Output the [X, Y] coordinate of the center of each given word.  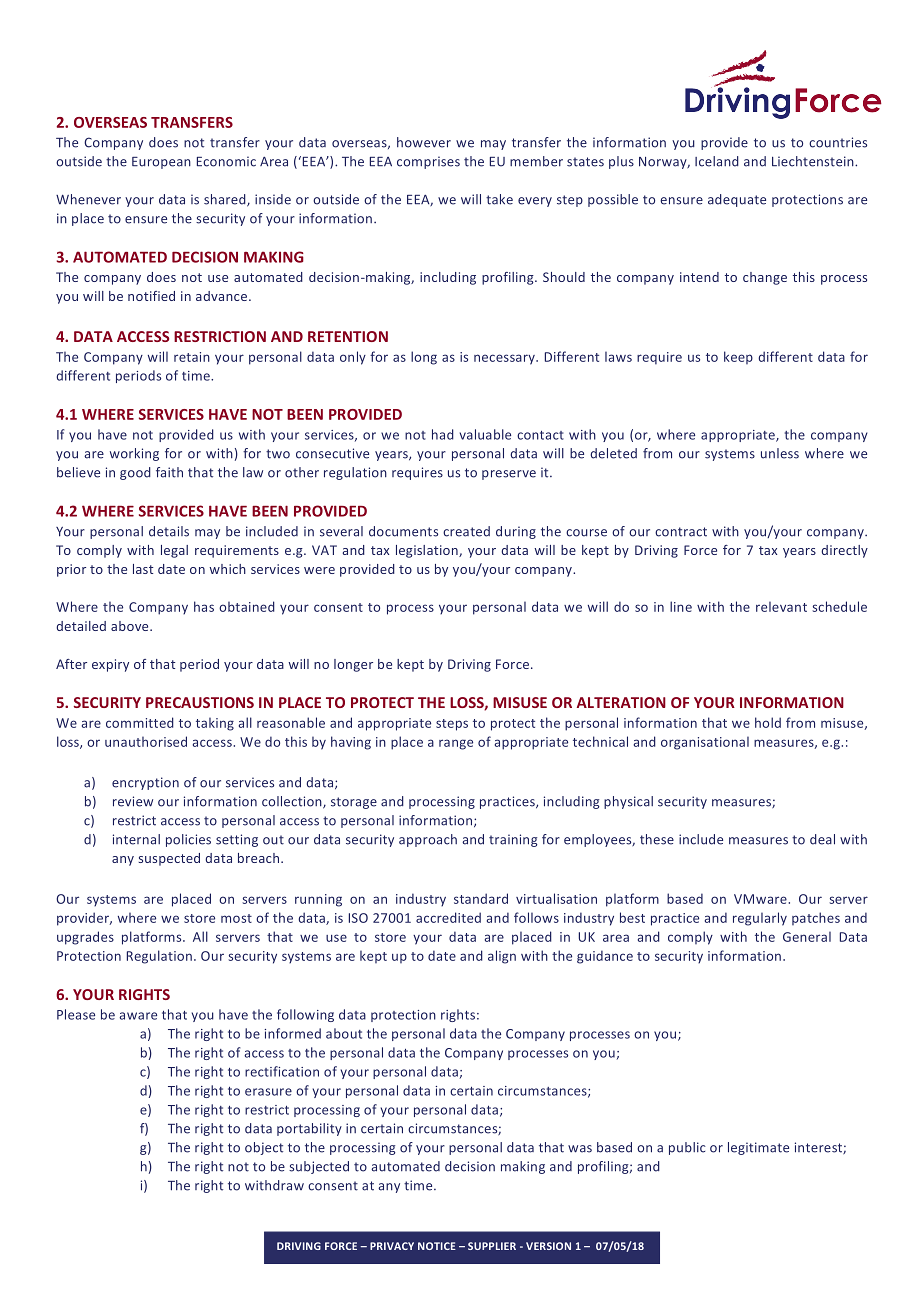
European [161, 163]
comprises [428, 162]
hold [768, 722]
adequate [737, 200]
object [264, 1148]
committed [140, 722]
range [456, 744]
